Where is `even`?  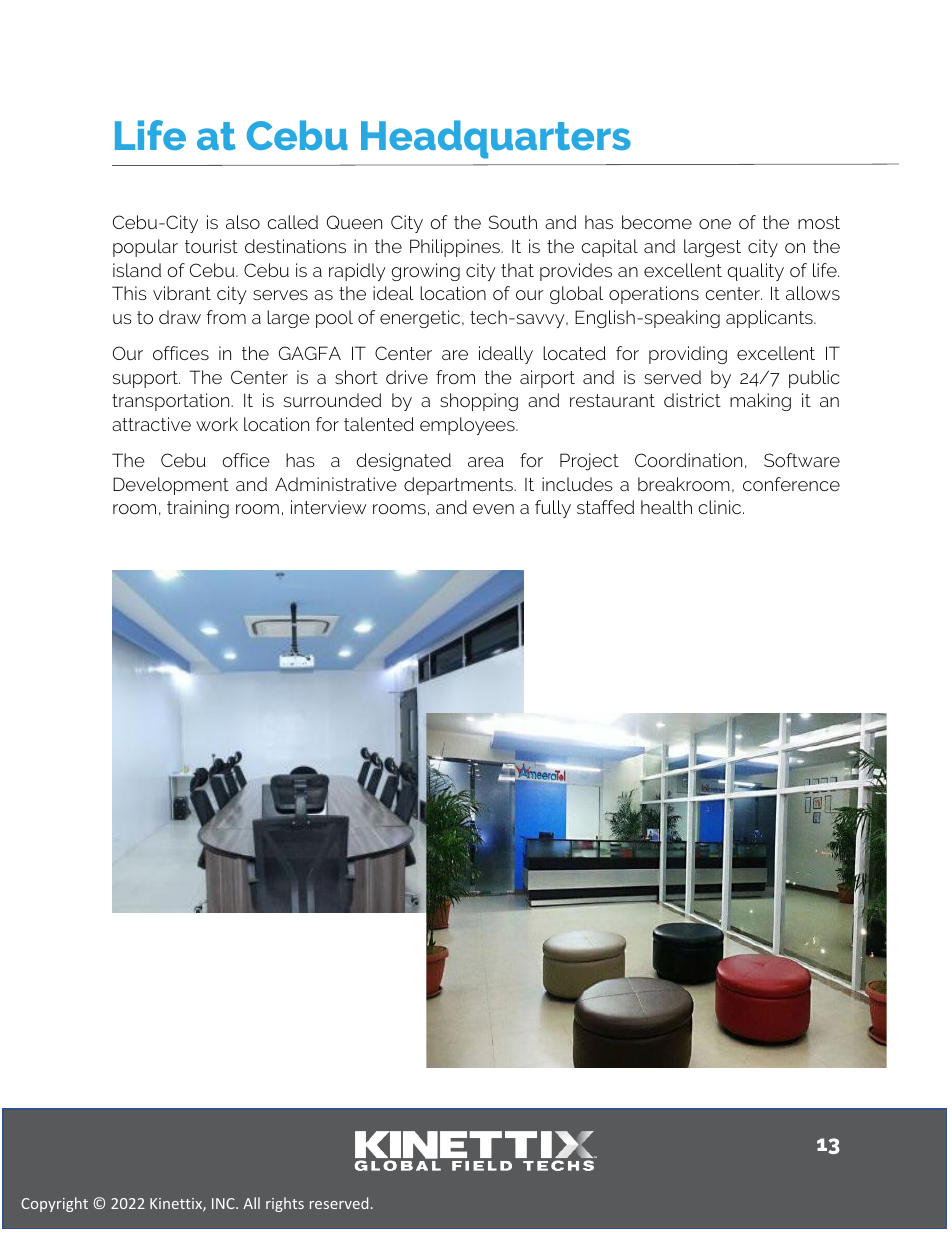
even is located at coordinates (493, 509).
